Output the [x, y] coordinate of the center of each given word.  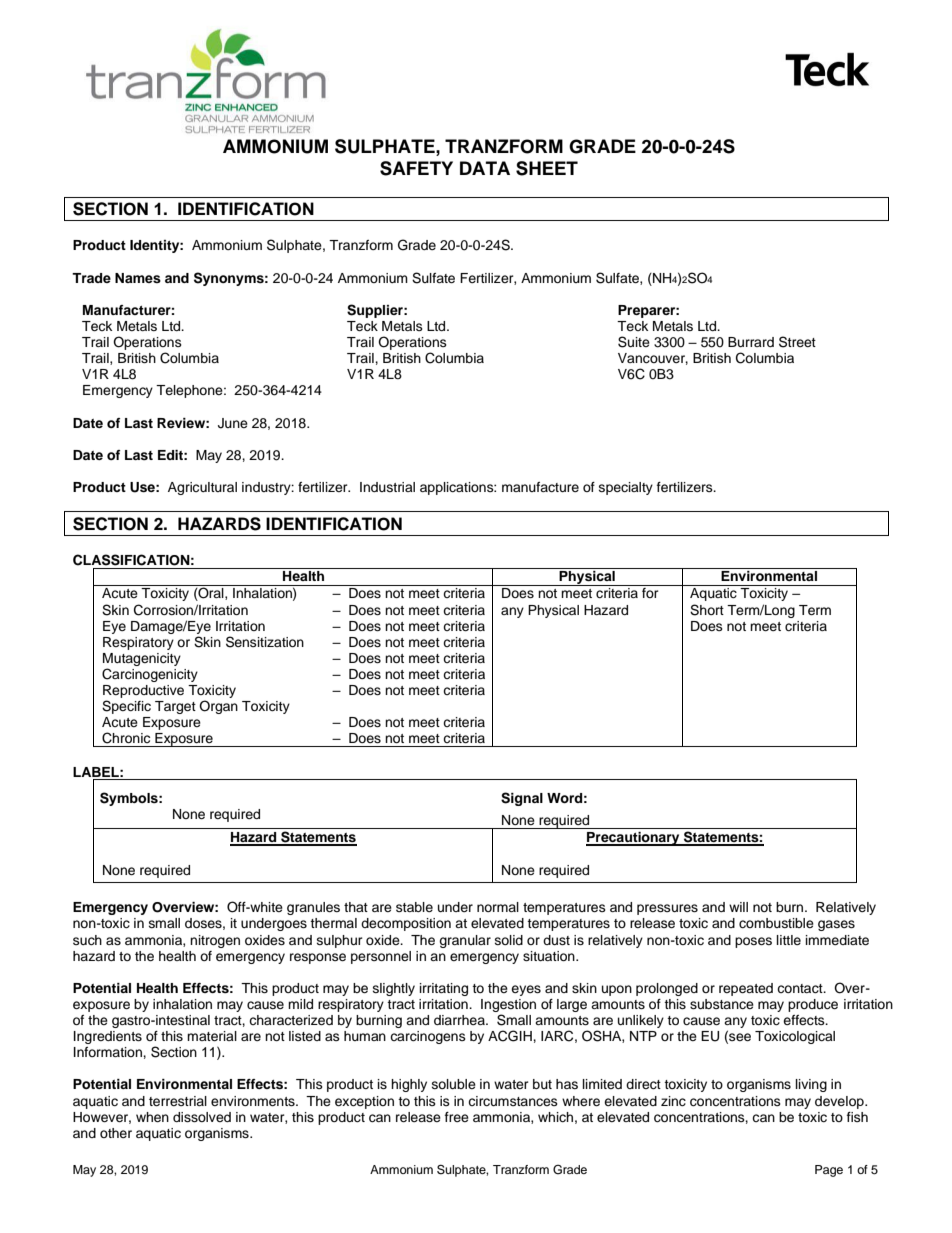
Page [829, 1171]
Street [797, 342]
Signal [522, 799]
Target [175, 707]
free [457, 1117]
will [738, 907]
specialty [626, 488]
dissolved [202, 1117]
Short [707, 610]
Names [138, 278]
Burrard [751, 342]
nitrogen [215, 941]
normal [498, 907]
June [233, 423]
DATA [485, 168]
